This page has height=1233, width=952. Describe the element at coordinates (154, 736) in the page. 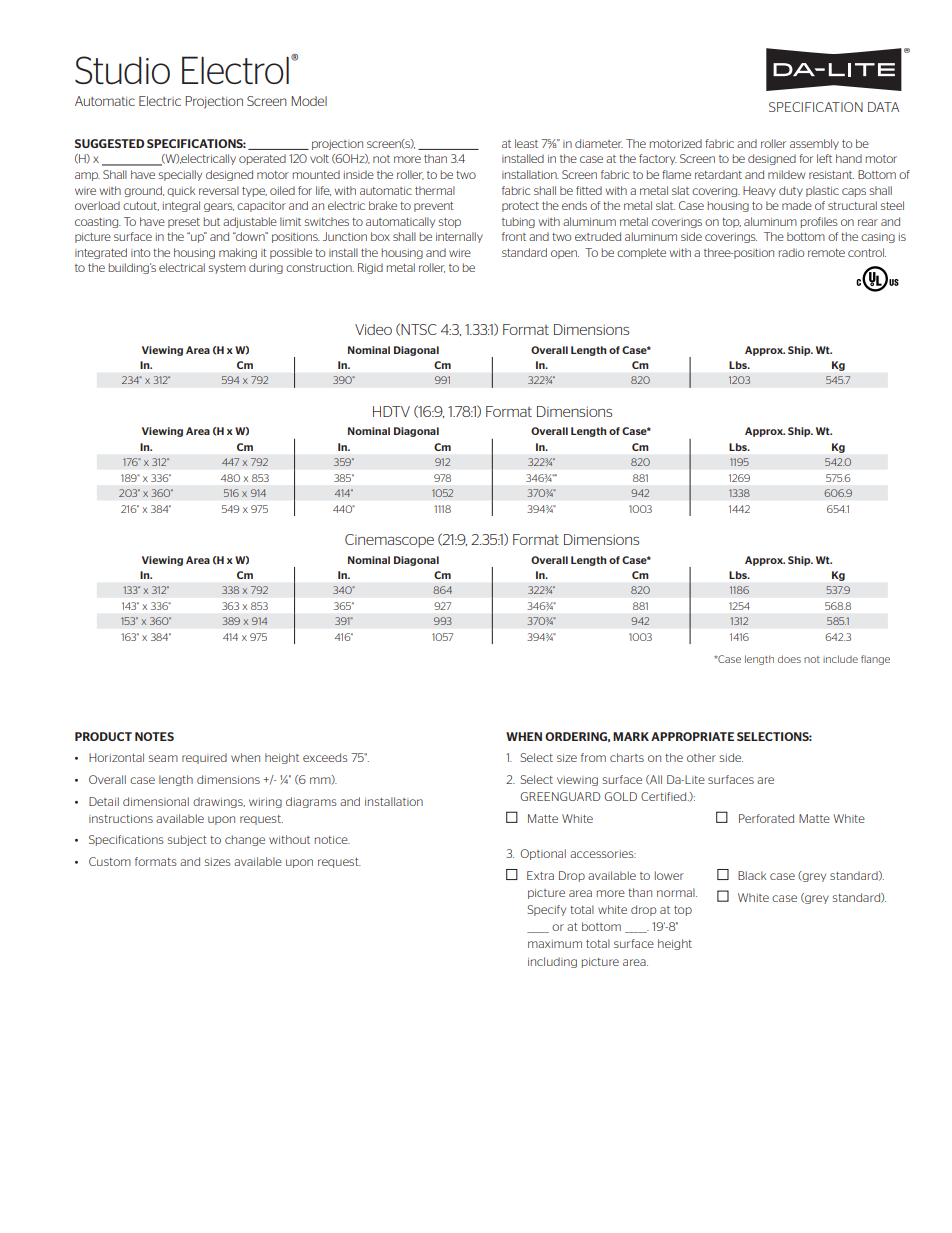

I see `NOTES` at that location.
